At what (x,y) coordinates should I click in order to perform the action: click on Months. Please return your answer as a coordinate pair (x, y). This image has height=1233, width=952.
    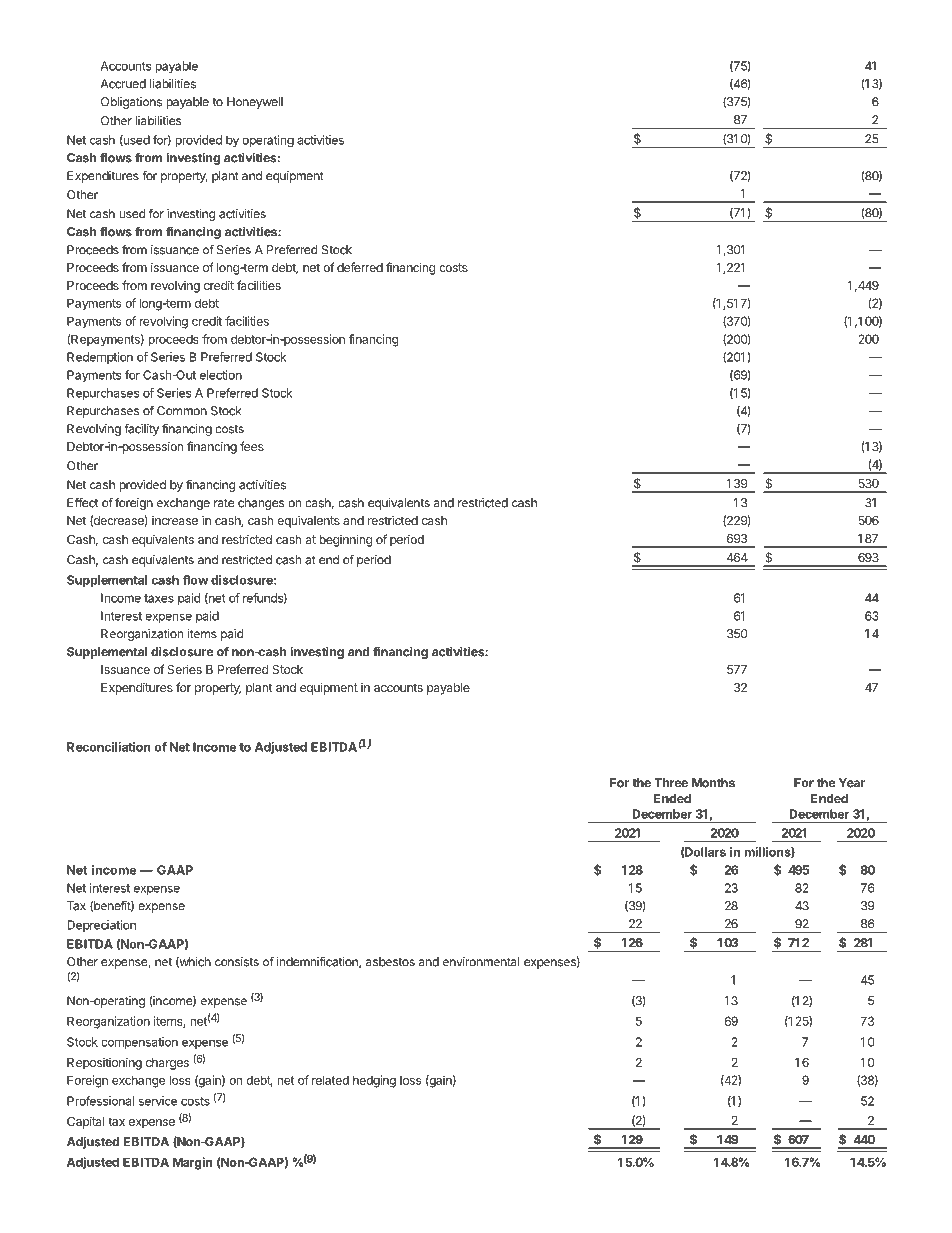
    Looking at the image, I should click on (713, 783).
